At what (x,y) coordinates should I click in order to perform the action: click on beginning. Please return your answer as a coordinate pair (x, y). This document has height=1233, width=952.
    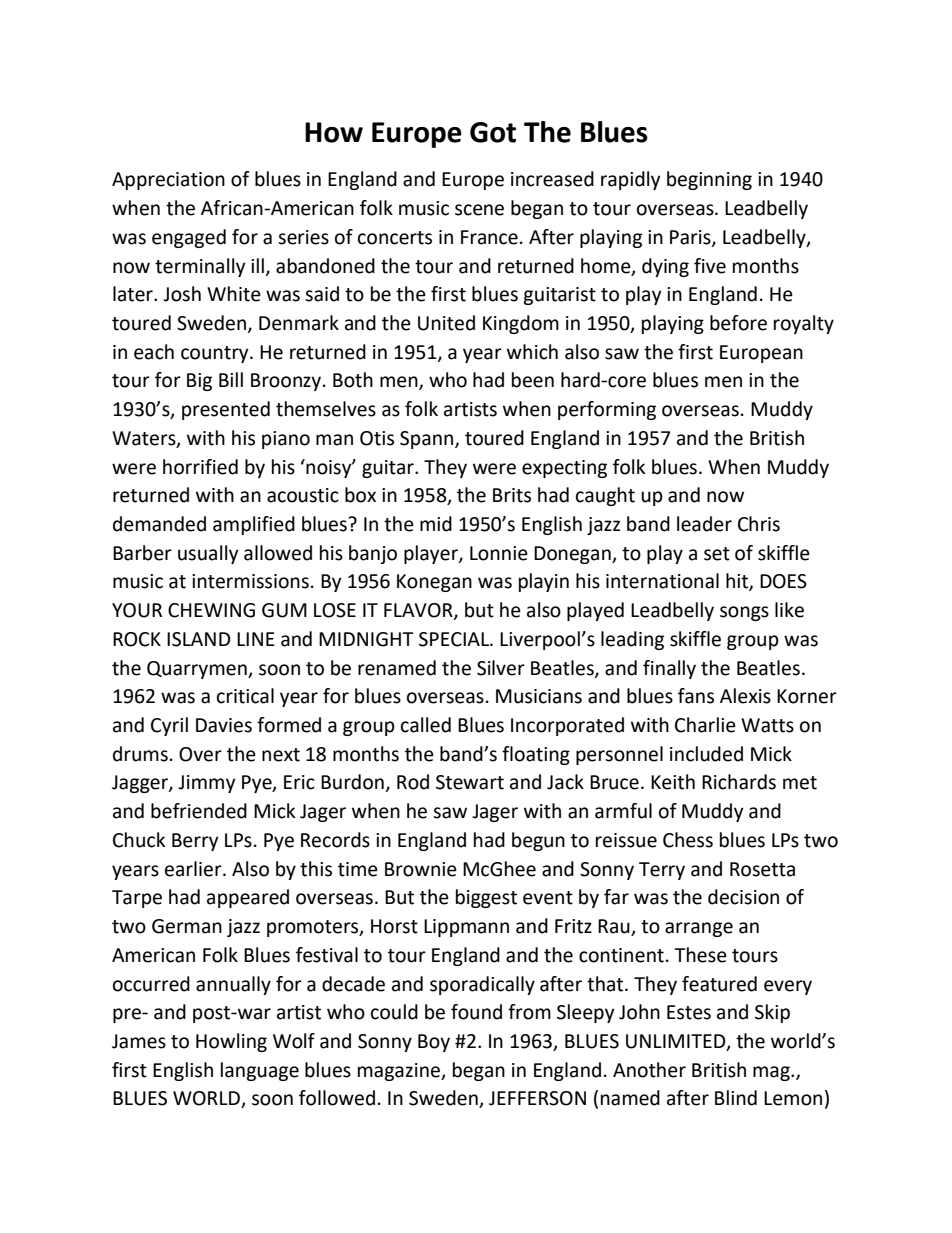
    Looking at the image, I should click on (709, 180).
